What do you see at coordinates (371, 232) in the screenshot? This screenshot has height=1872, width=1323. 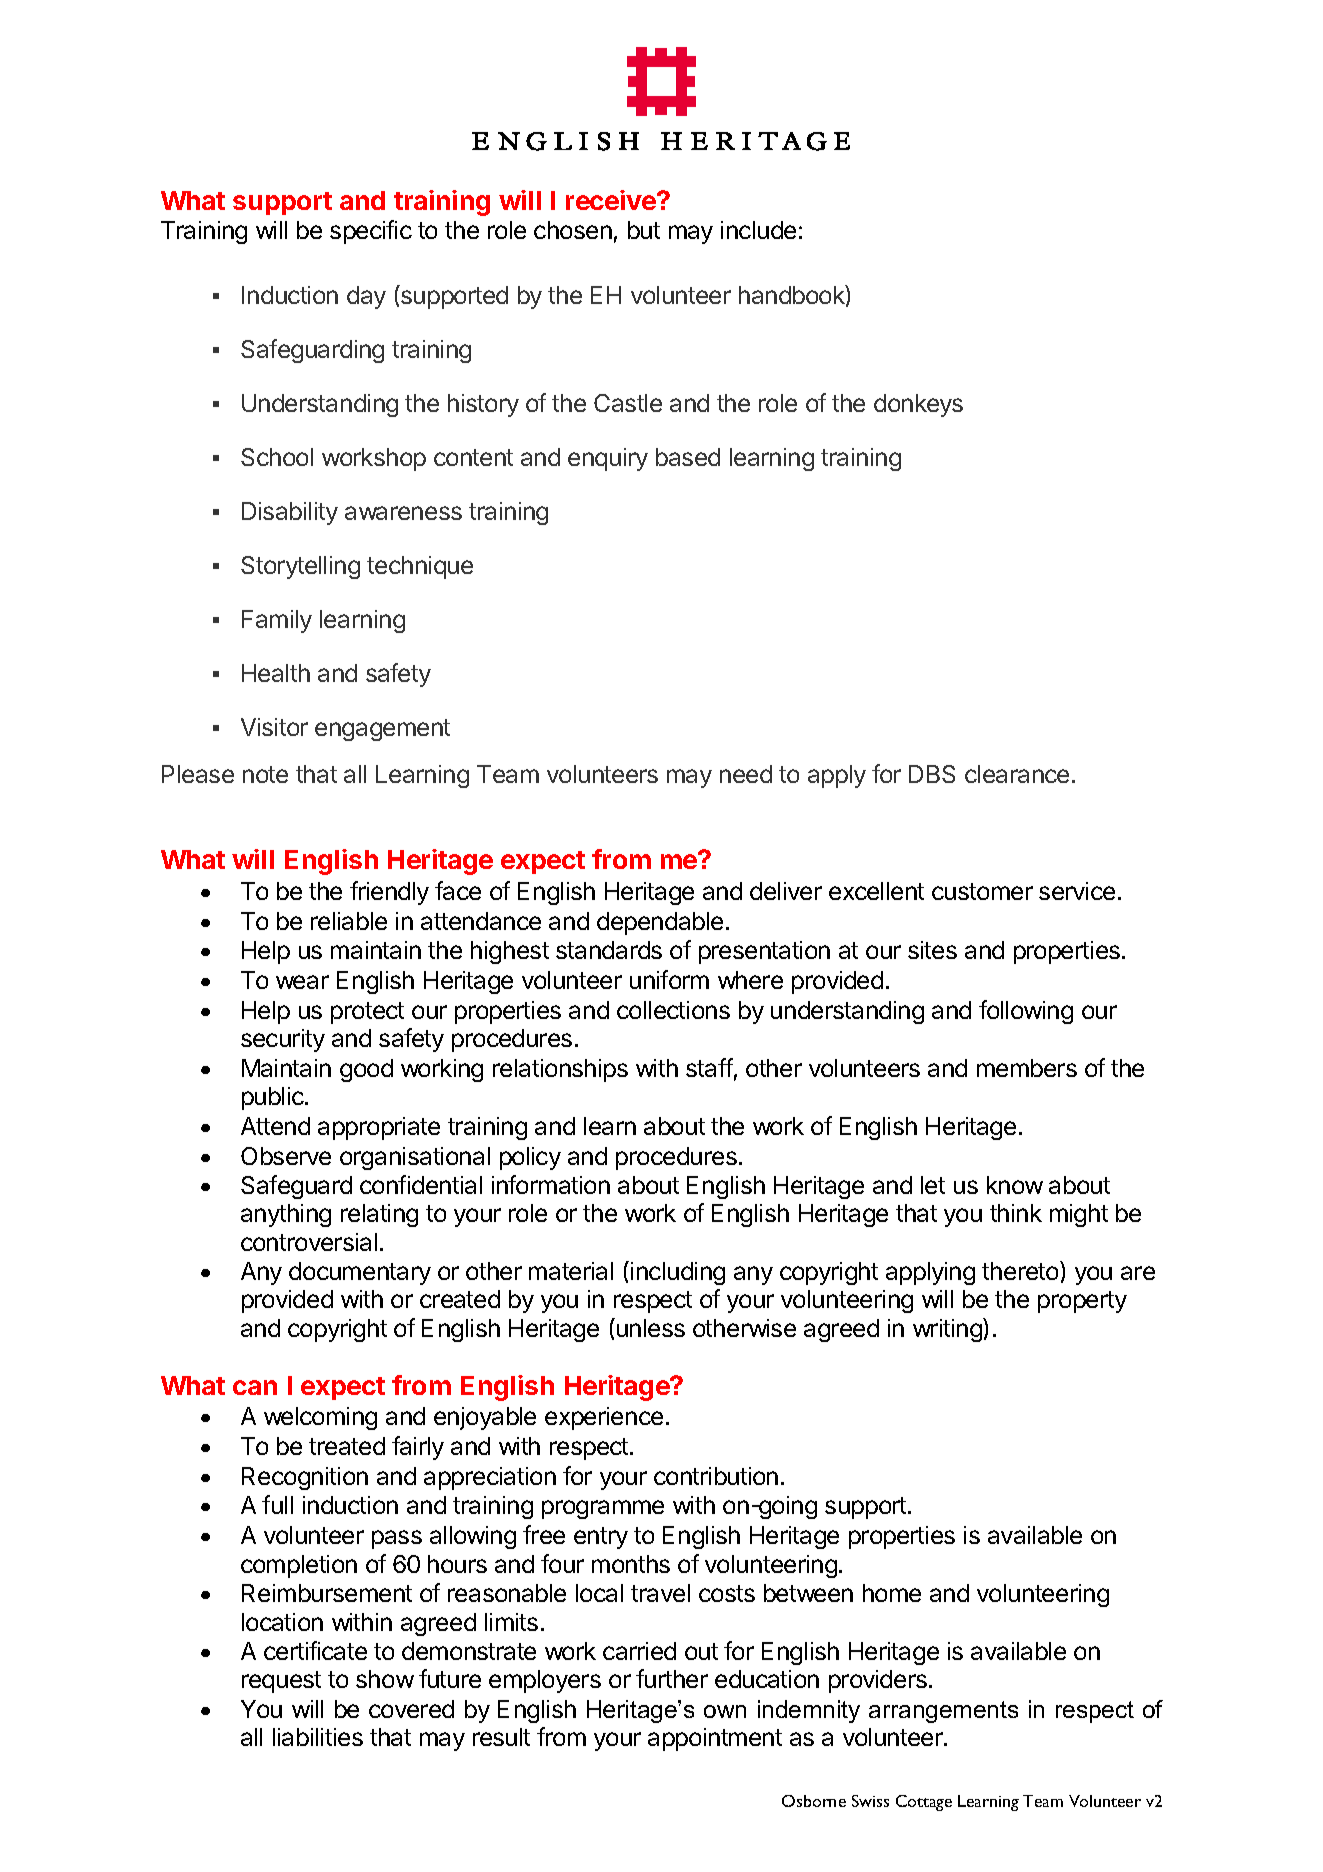 I see `specific` at bounding box center [371, 232].
